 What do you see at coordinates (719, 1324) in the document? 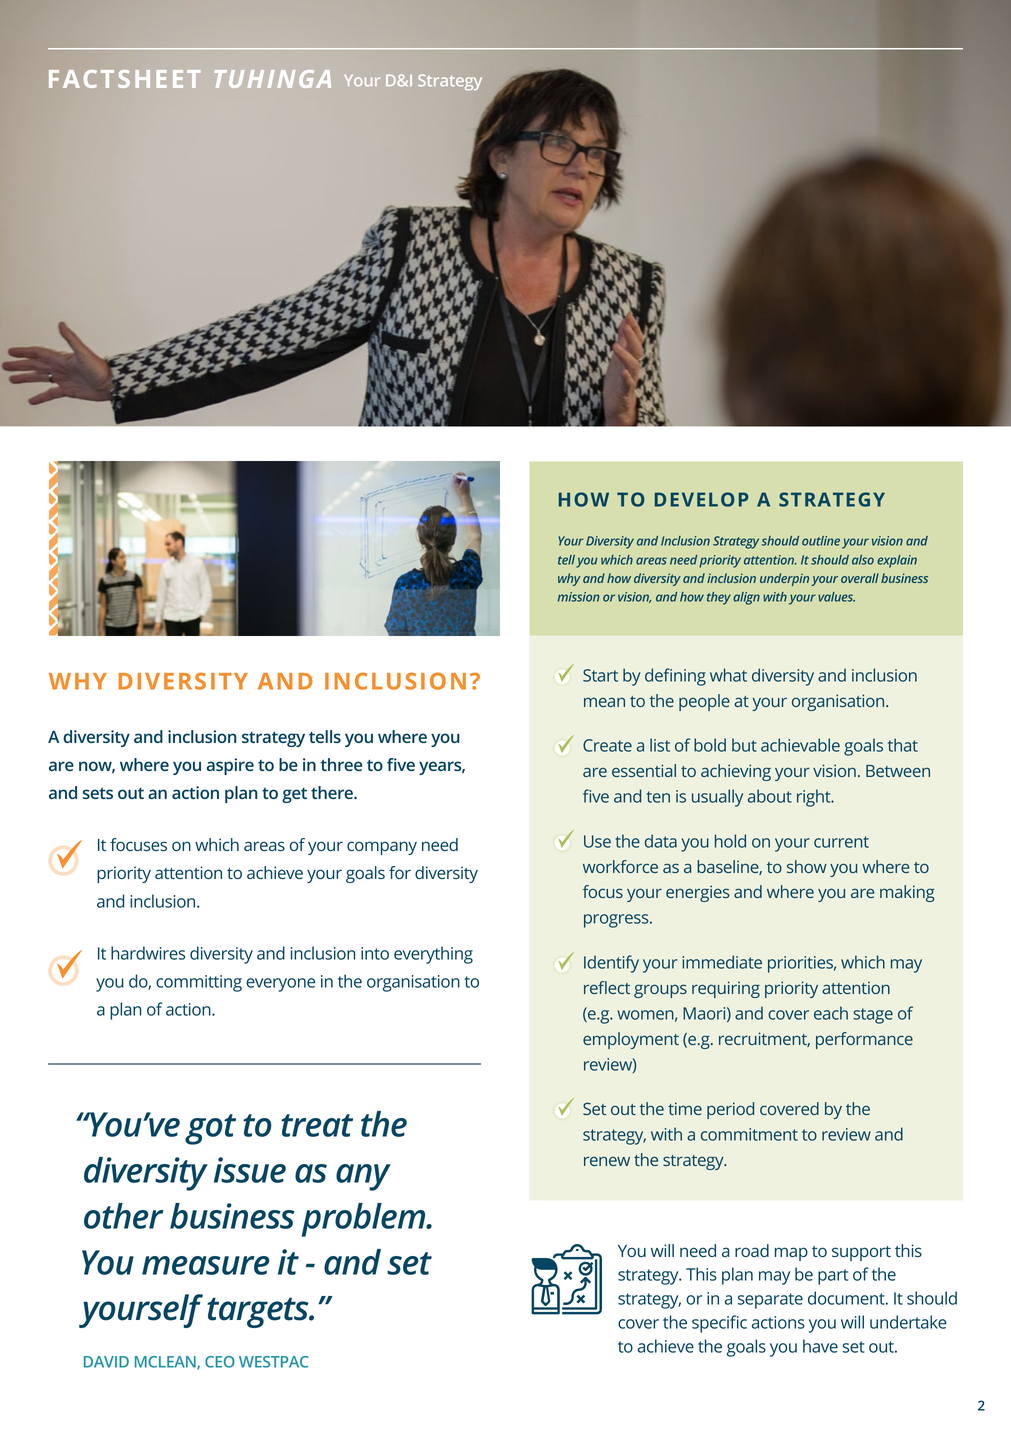
I see `specific` at bounding box center [719, 1324].
